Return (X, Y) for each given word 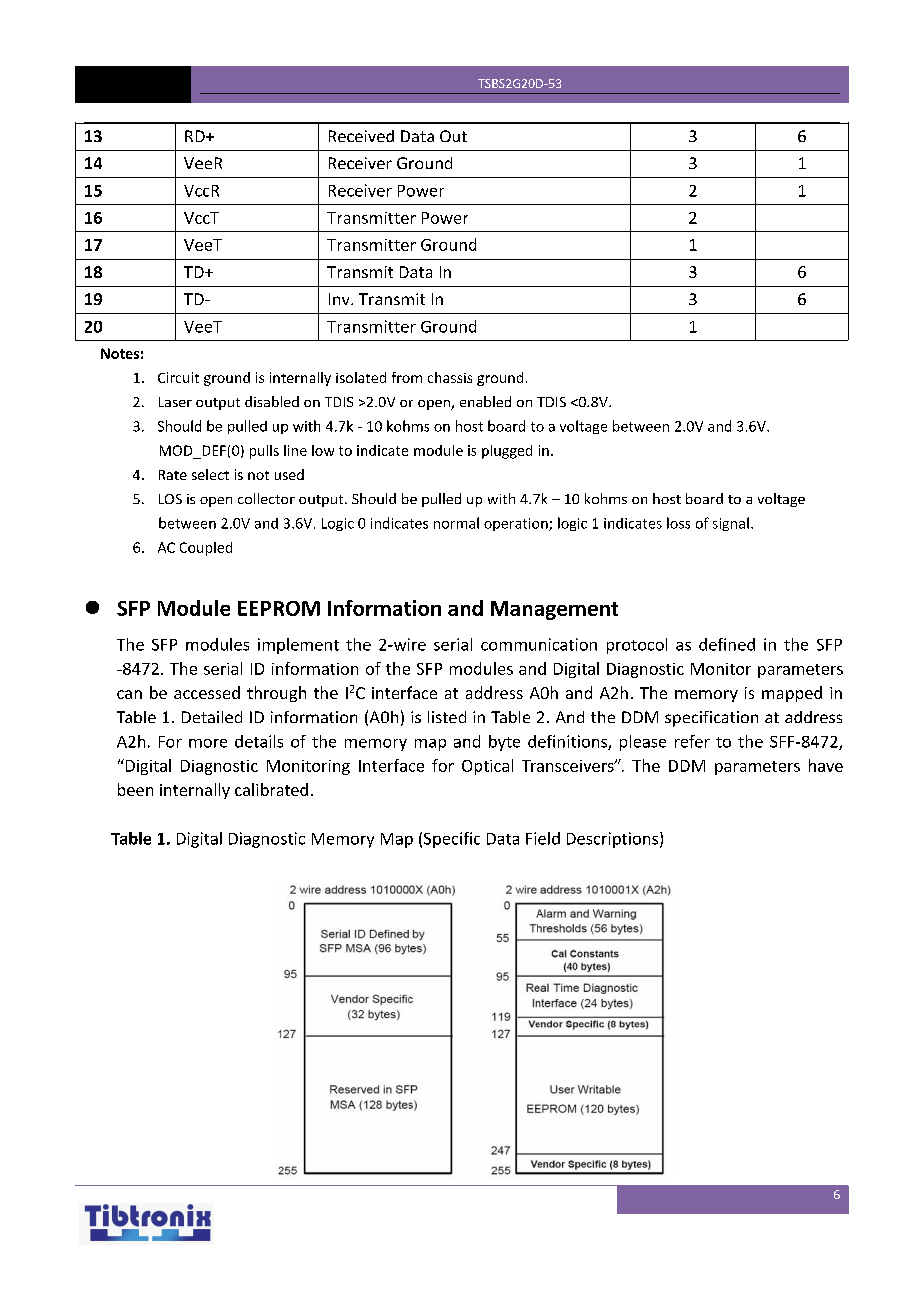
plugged (507, 452)
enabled (485, 401)
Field (543, 838)
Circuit (178, 377)
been (135, 789)
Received (361, 136)
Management (554, 610)
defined (727, 644)
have (826, 765)
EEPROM (279, 608)
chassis (450, 377)
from (407, 377)
